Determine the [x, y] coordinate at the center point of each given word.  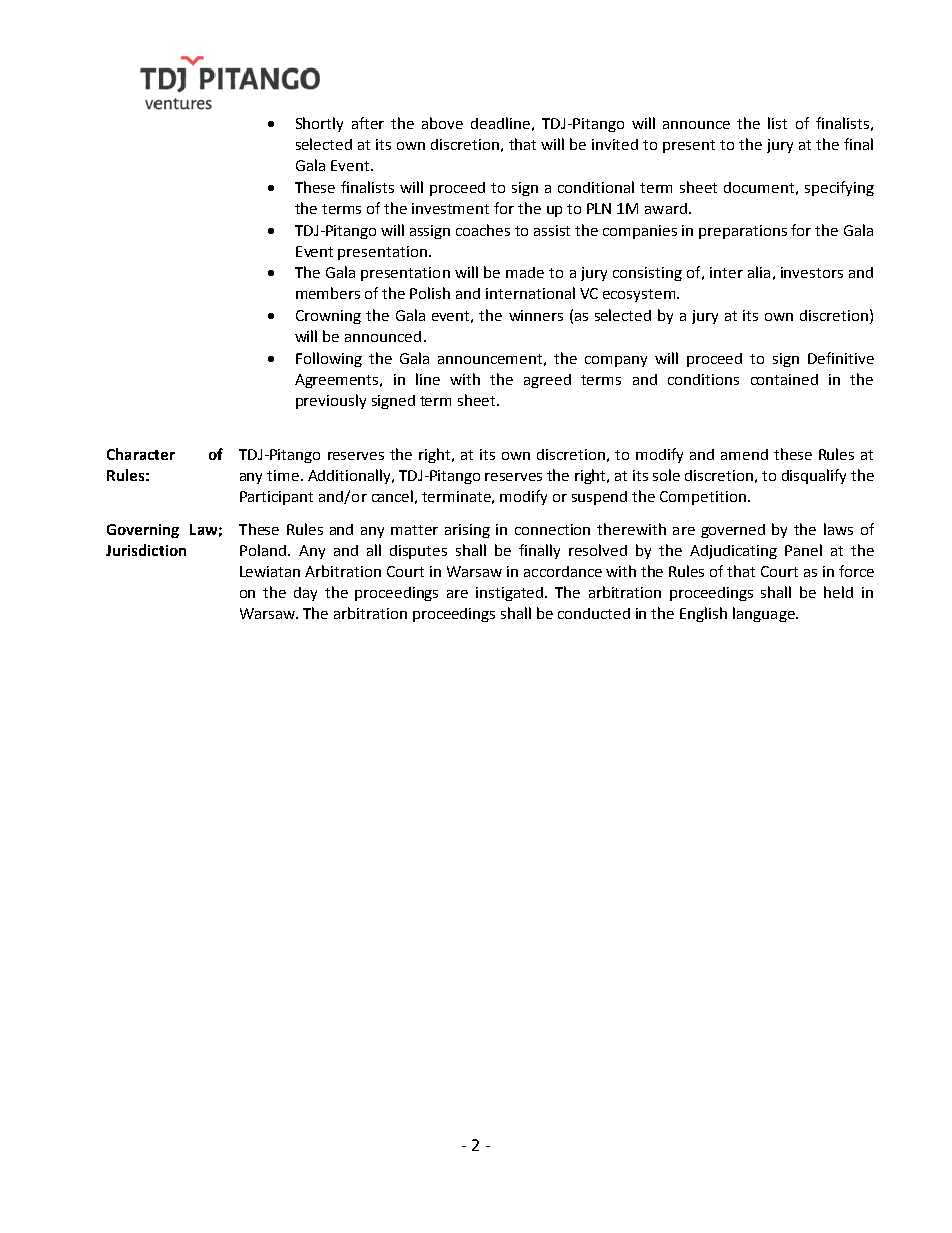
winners [536, 315]
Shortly [319, 124]
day [305, 594]
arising [467, 531]
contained [784, 379]
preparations [743, 232]
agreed [547, 381]
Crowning [328, 317]
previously [331, 401]
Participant [276, 498]
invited [615, 144]
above [442, 123]
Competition [703, 498]
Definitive [841, 358]
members [328, 293]
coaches [483, 230]
